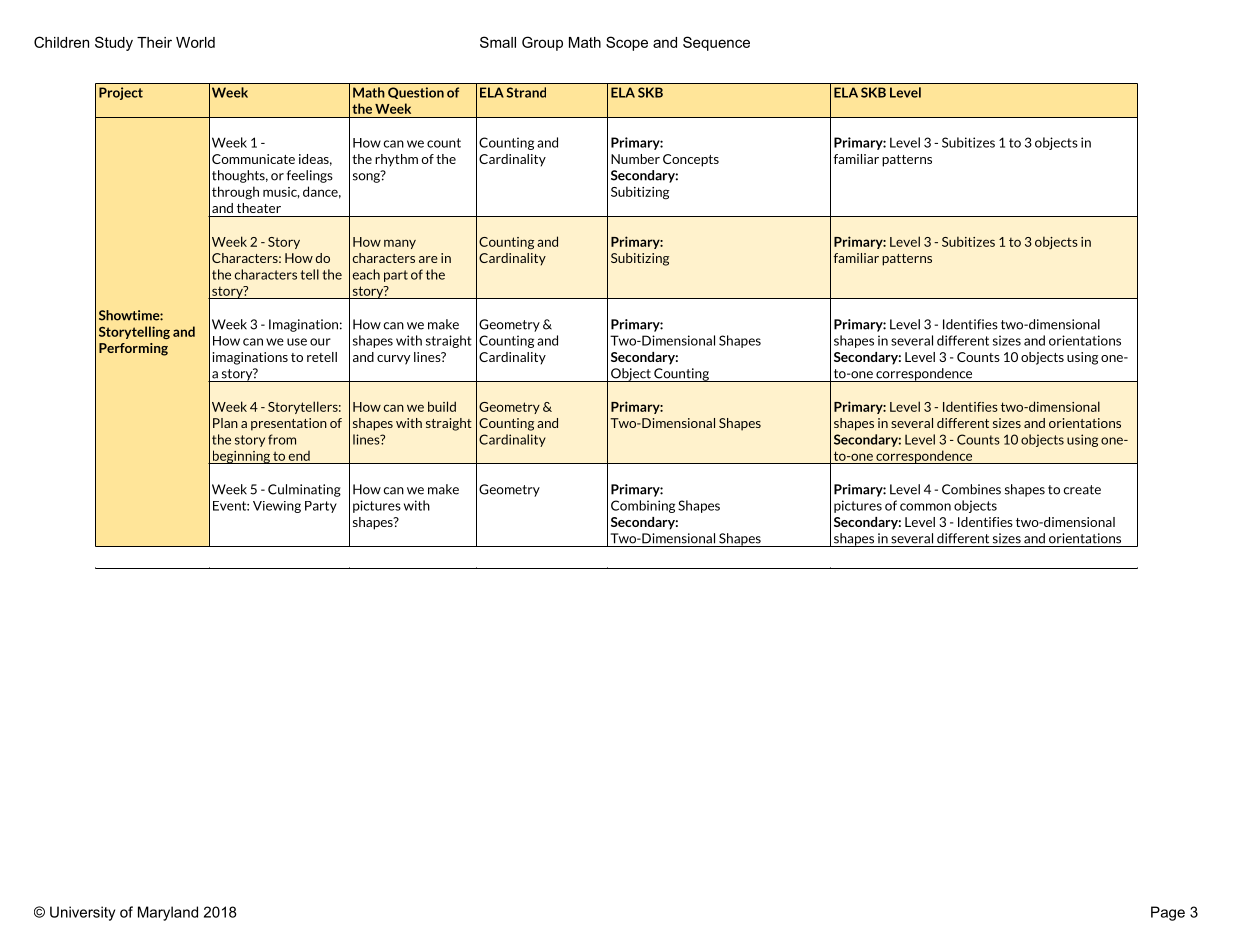  What do you see at coordinates (1168, 913) in the page?
I see `Page` at bounding box center [1168, 913].
